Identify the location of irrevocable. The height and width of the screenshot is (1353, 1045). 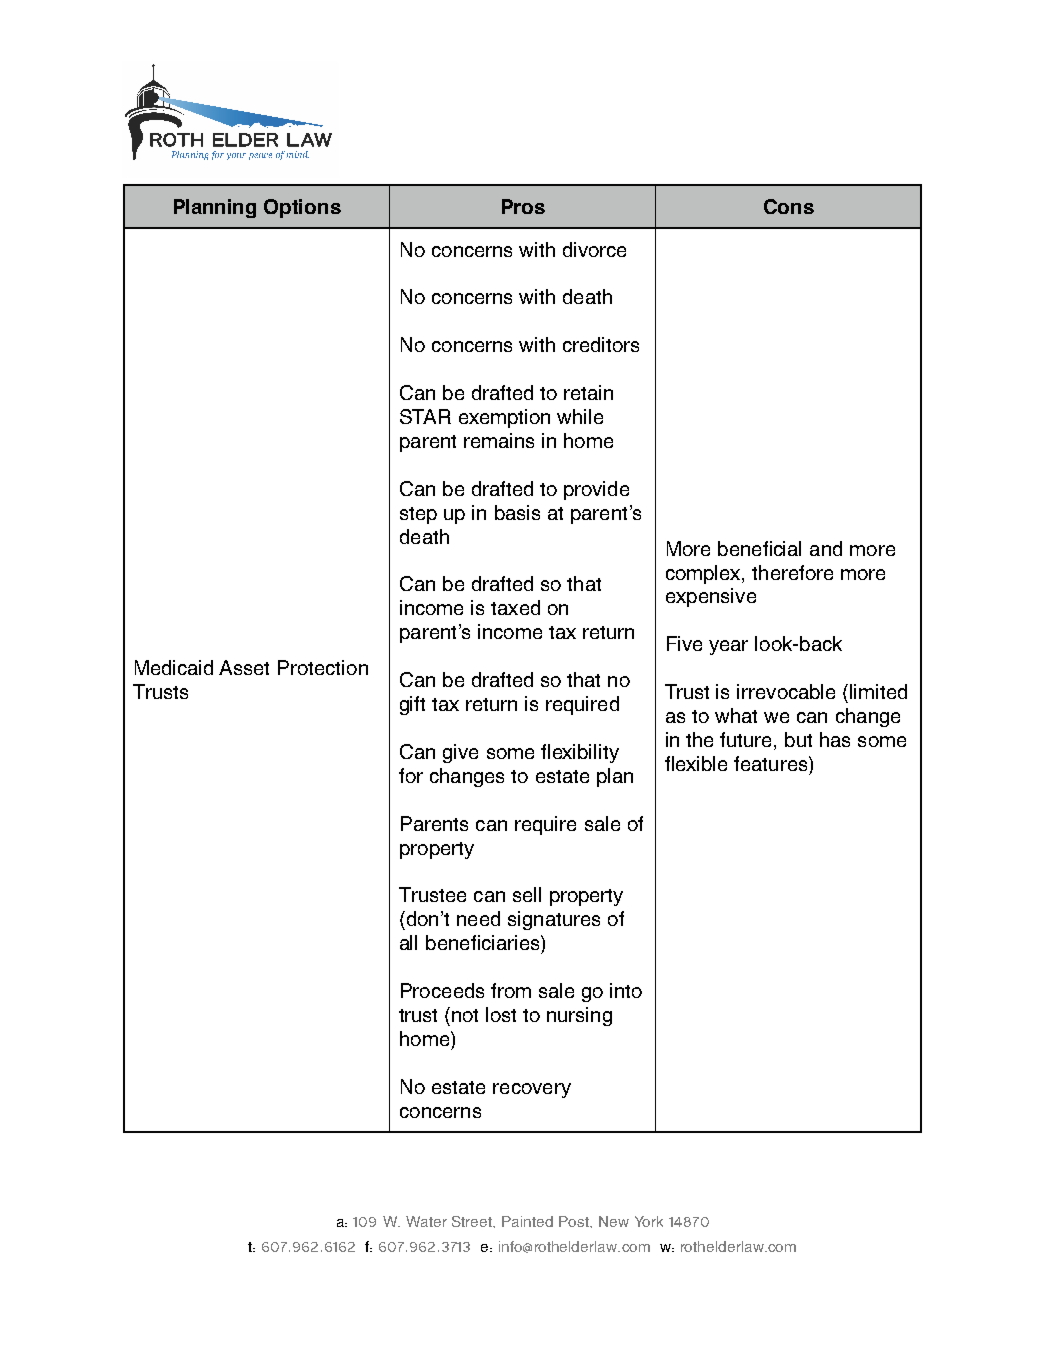
(786, 691).
